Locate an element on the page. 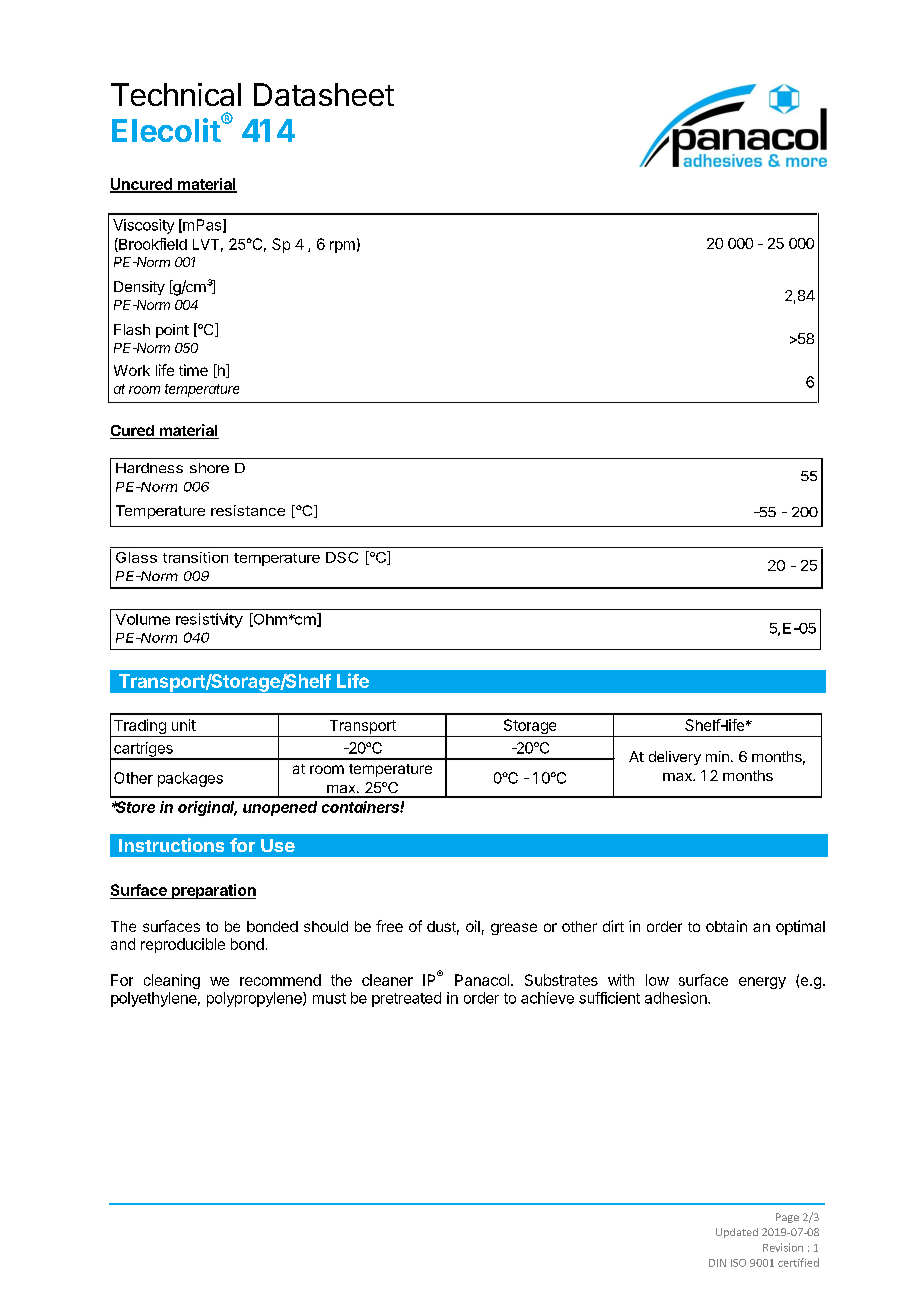  pretreated is located at coordinates (406, 999).
